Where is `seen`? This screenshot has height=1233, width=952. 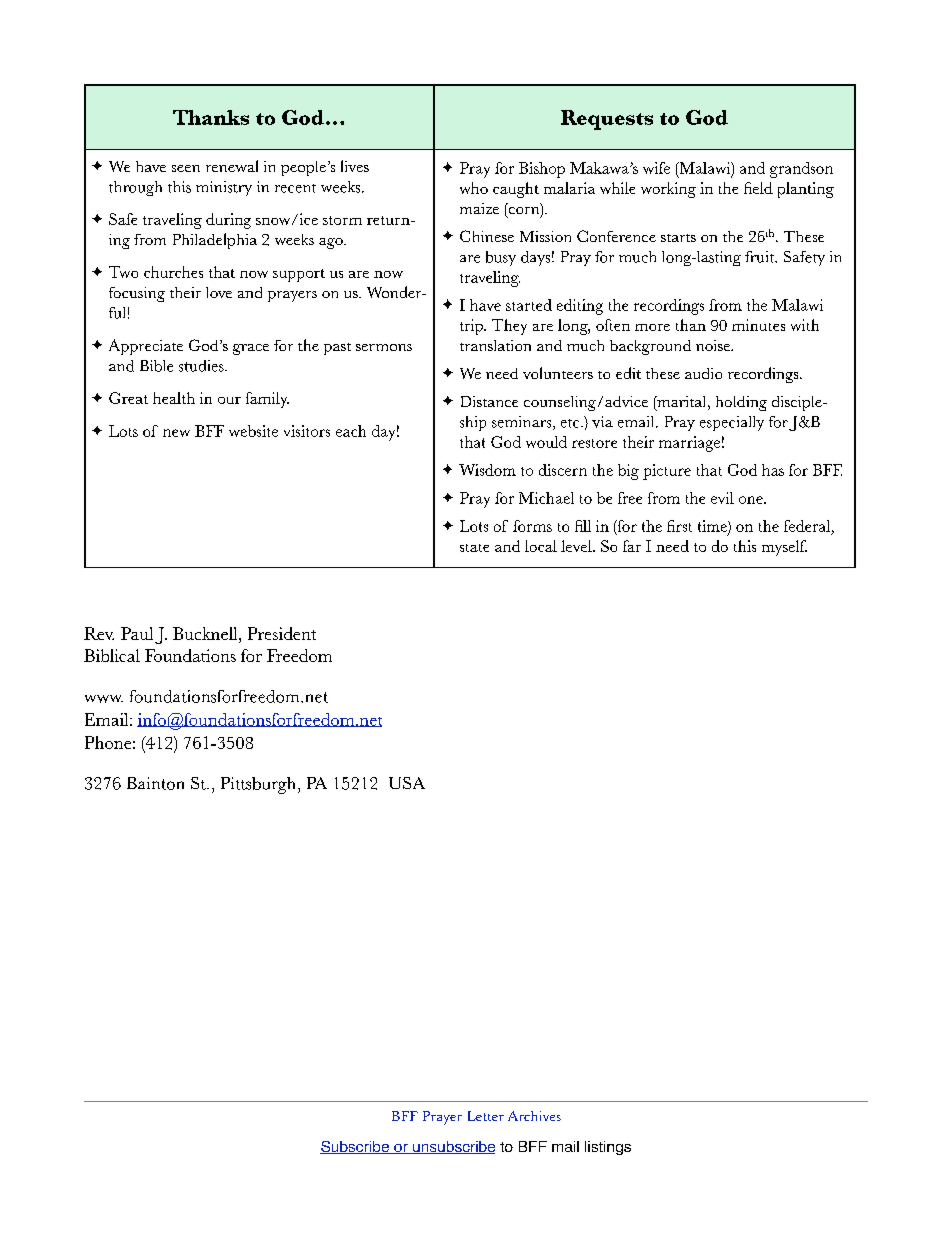
seen is located at coordinates (186, 168).
